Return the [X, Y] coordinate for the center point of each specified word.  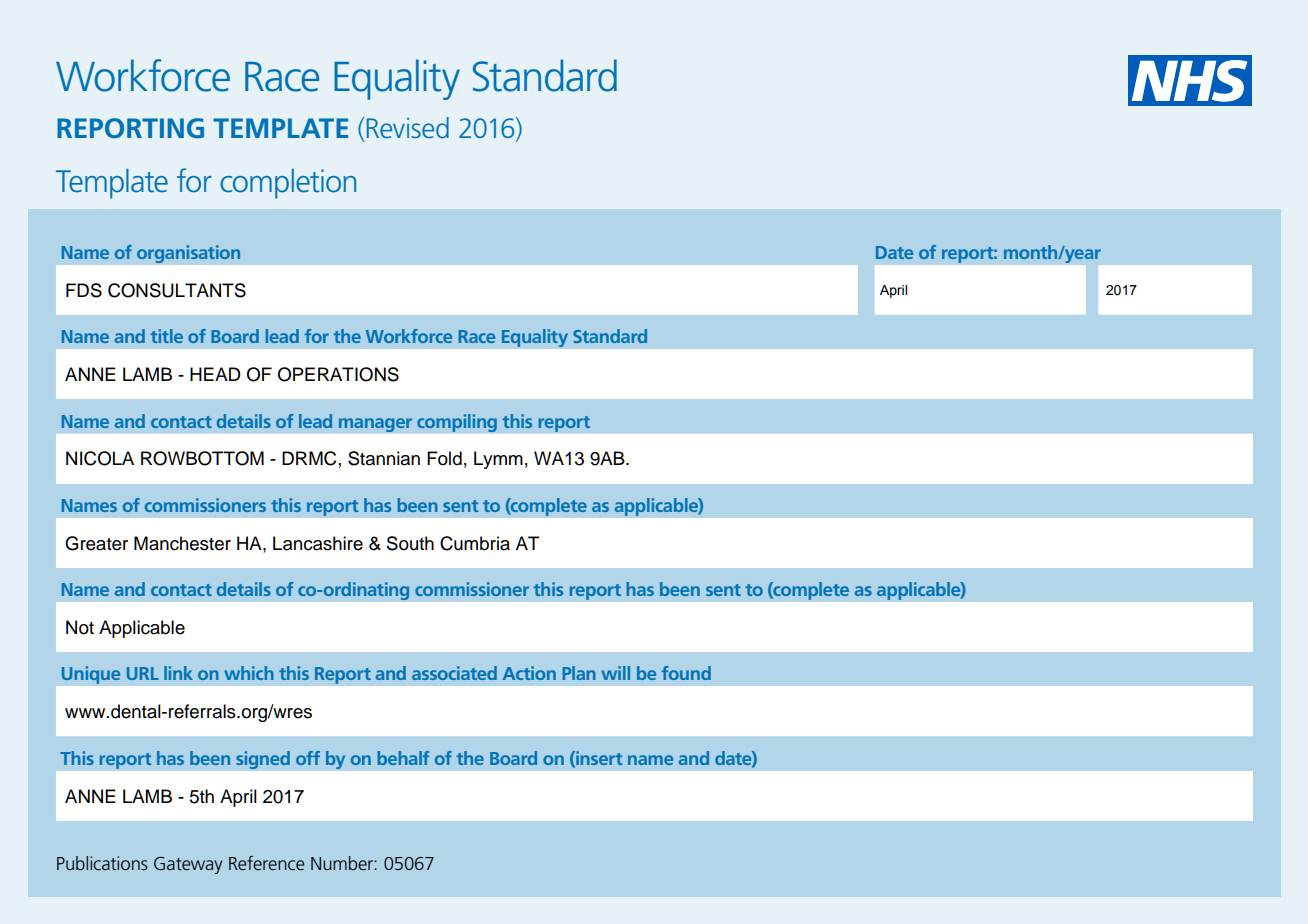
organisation [188, 254]
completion [288, 184]
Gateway [188, 865]
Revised [408, 127]
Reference [267, 863]
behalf [403, 758]
